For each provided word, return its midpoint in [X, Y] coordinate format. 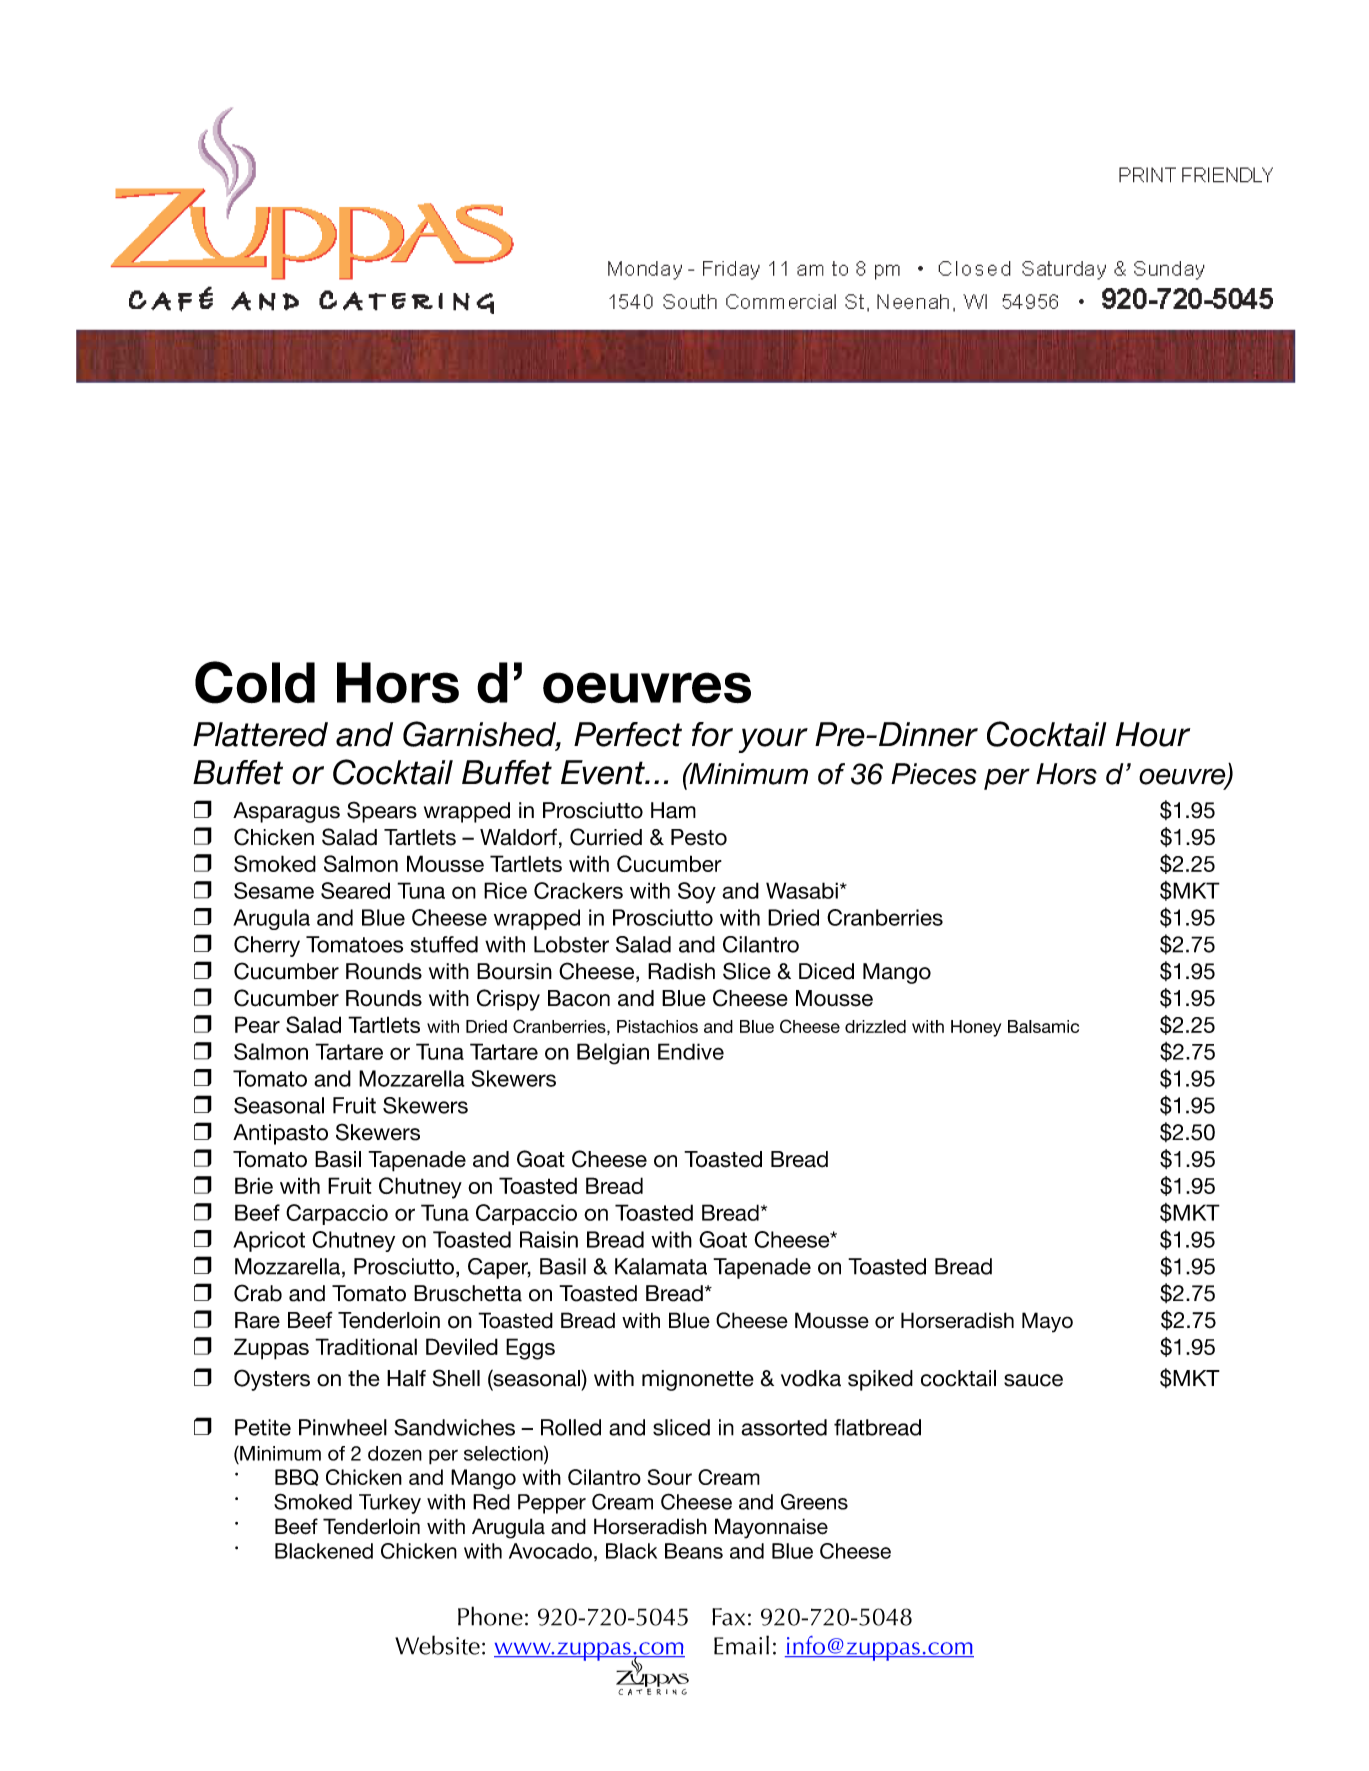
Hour [1153, 734]
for [712, 734]
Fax [728, 1617]
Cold [255, 682]
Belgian [613, 1054]
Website [437, 1645]
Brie [254, 1185]
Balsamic [1043, 1026]
